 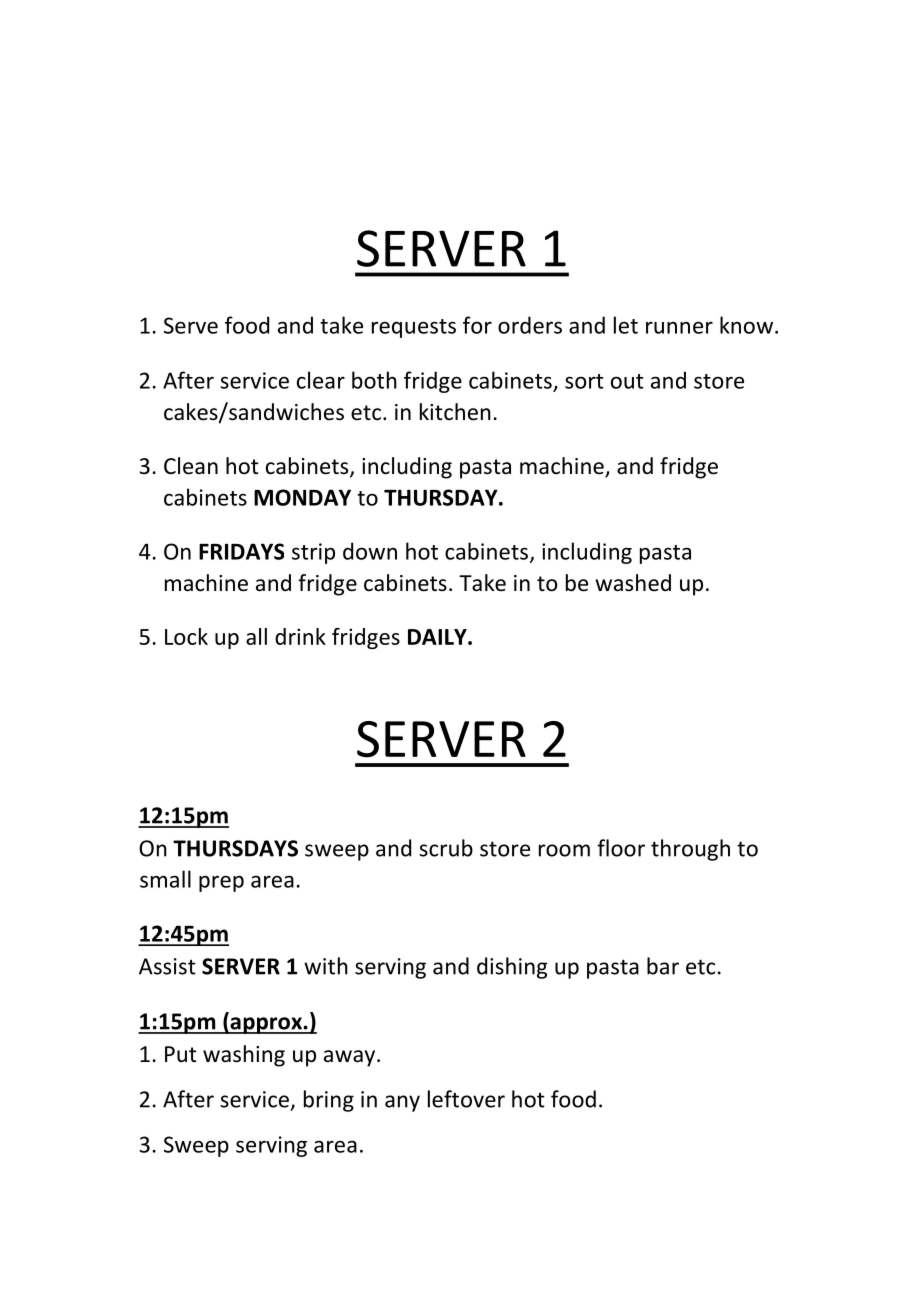 What do you see at coordinates (477, 325) in the screenshot?
I see `for` at bounding box center [477, 325].
